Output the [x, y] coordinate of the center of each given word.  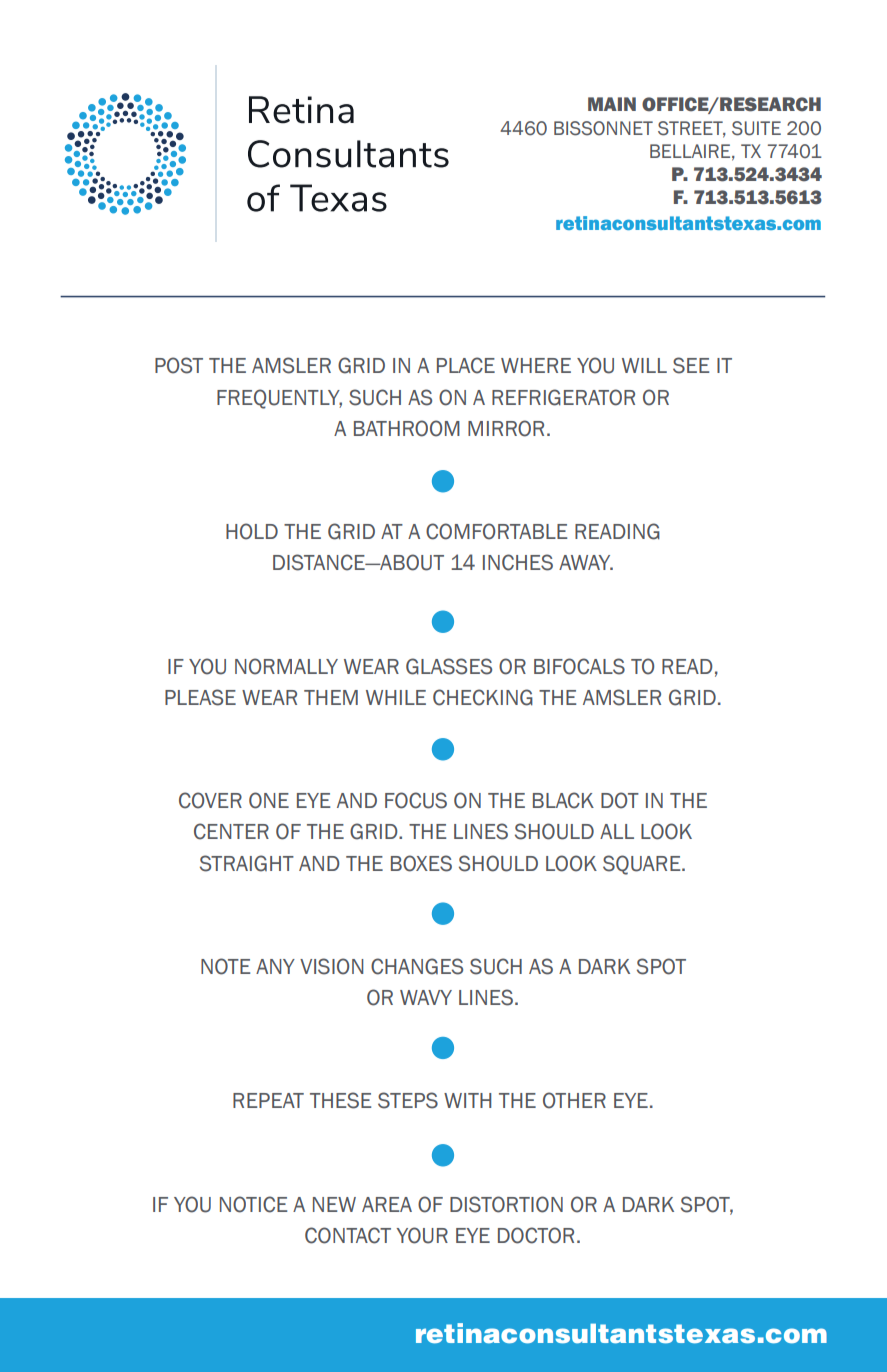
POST [179, 365]
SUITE [756, 128]
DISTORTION [506, 1204]
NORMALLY [286, 666]
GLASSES [449, 666]
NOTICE [253, 1204]
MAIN [612, 104]
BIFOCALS [579, 666]
